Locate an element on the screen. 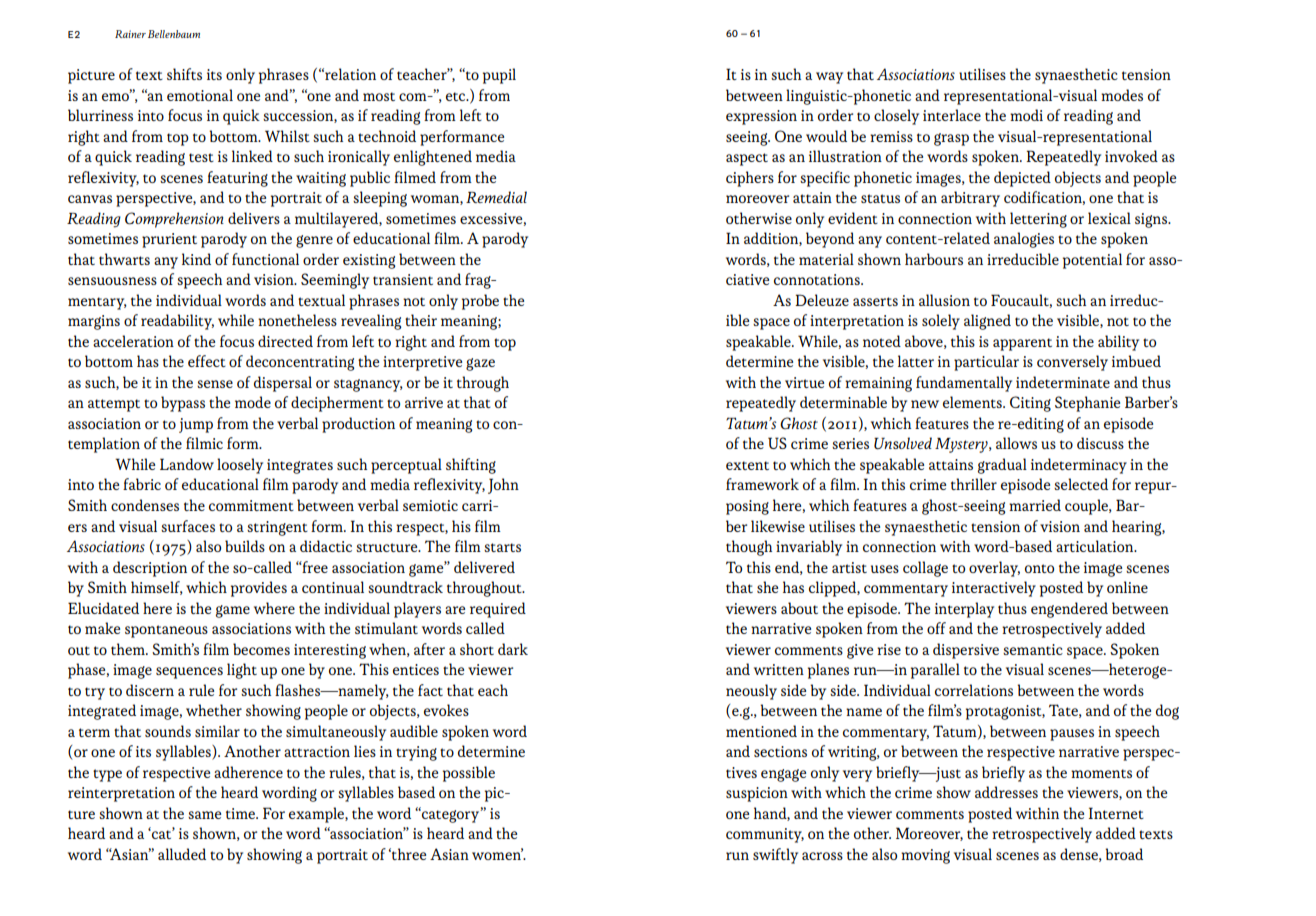 The height and width of the screenshot is (916, 1316). same is located at coordinates (204, 815).
